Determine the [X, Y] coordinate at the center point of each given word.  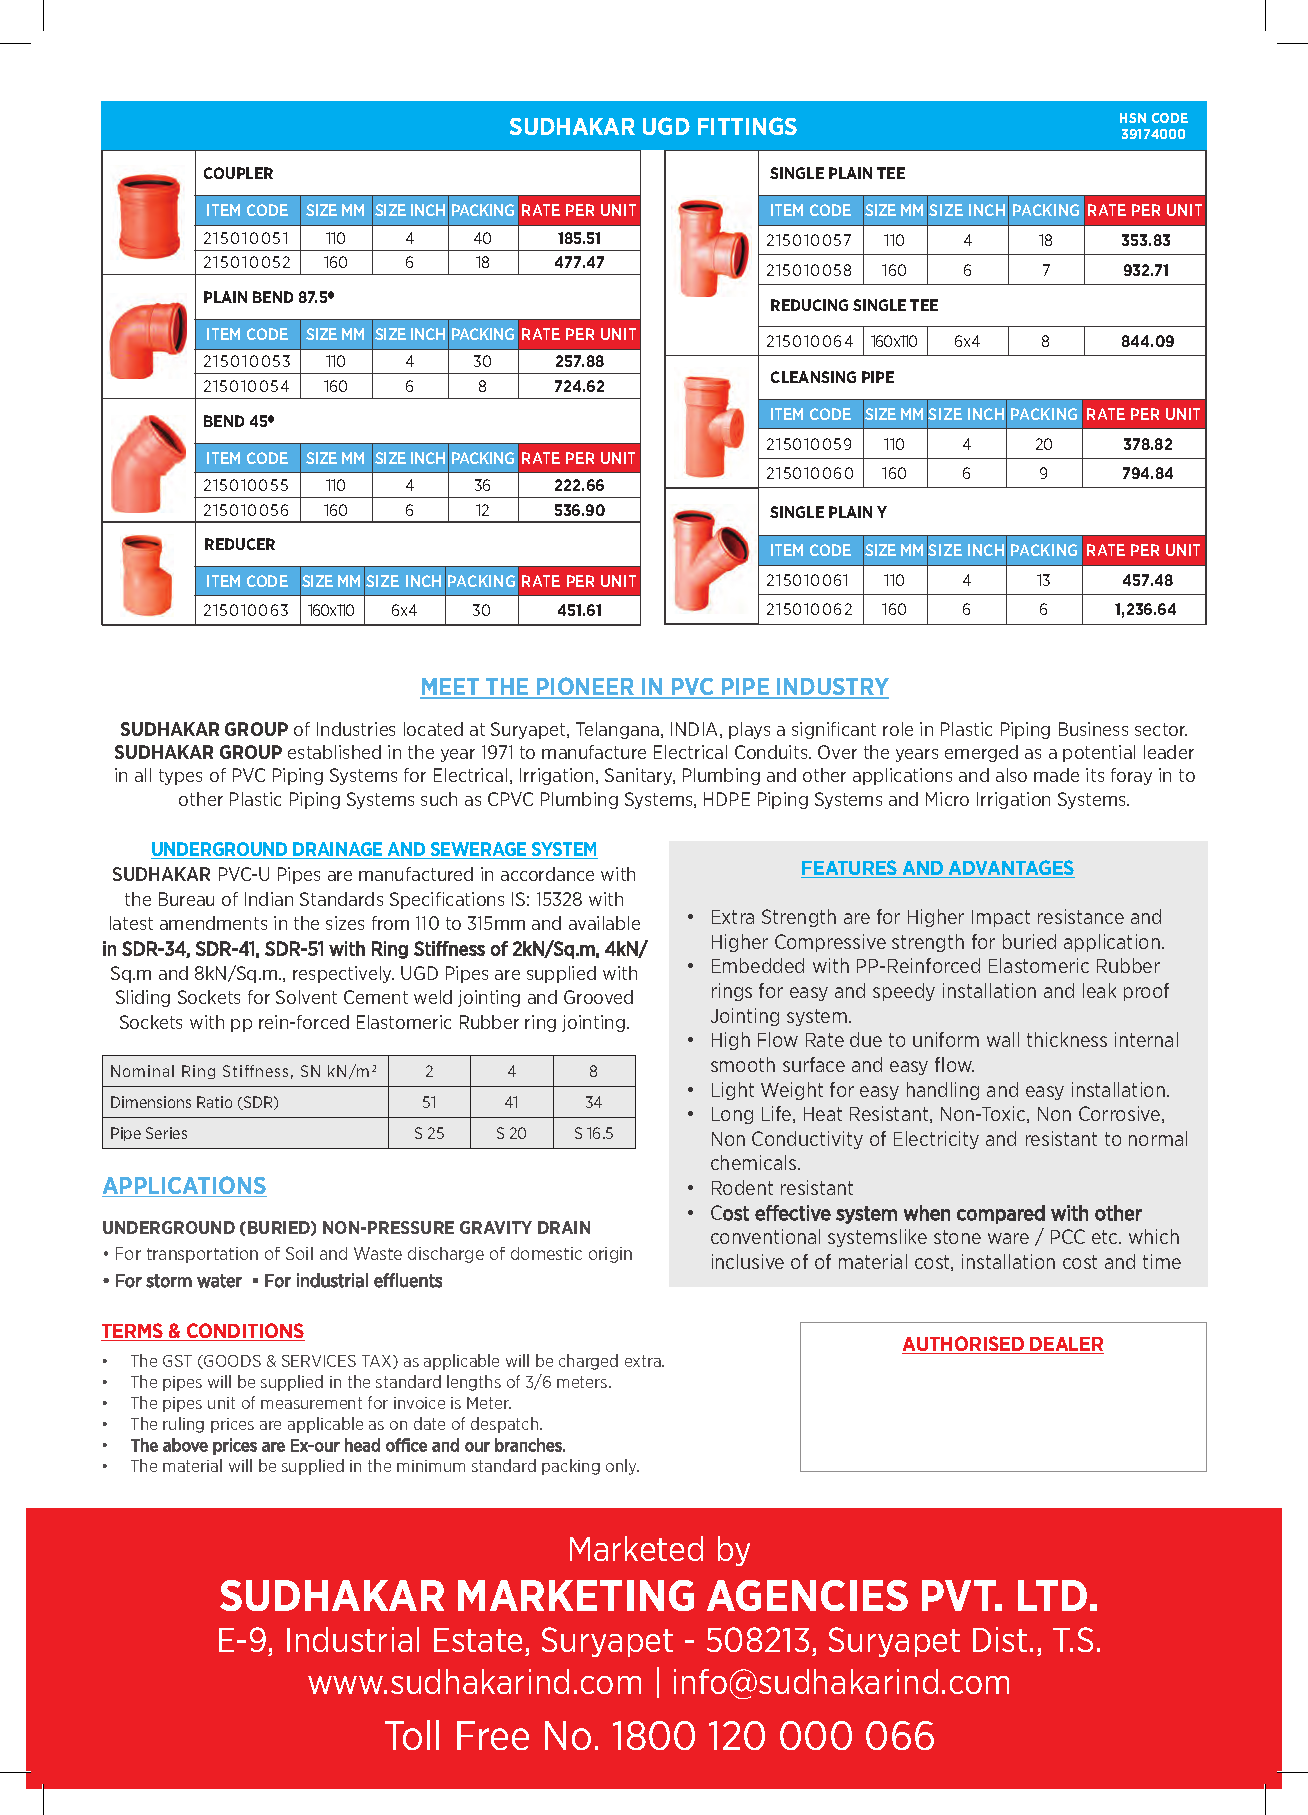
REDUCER [240, 544]
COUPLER [238, 173]
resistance [1081, 916]
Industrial [353, 1639]
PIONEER [586, 687]
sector [1161, 729]
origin [610, 1255]
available [604, 923]
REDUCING [809, 305]
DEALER [1066, 1345]
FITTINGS [747, 126]
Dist [1000, 1639]
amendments [213, 923]
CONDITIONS [245, 1332]
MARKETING [576, 1595]
